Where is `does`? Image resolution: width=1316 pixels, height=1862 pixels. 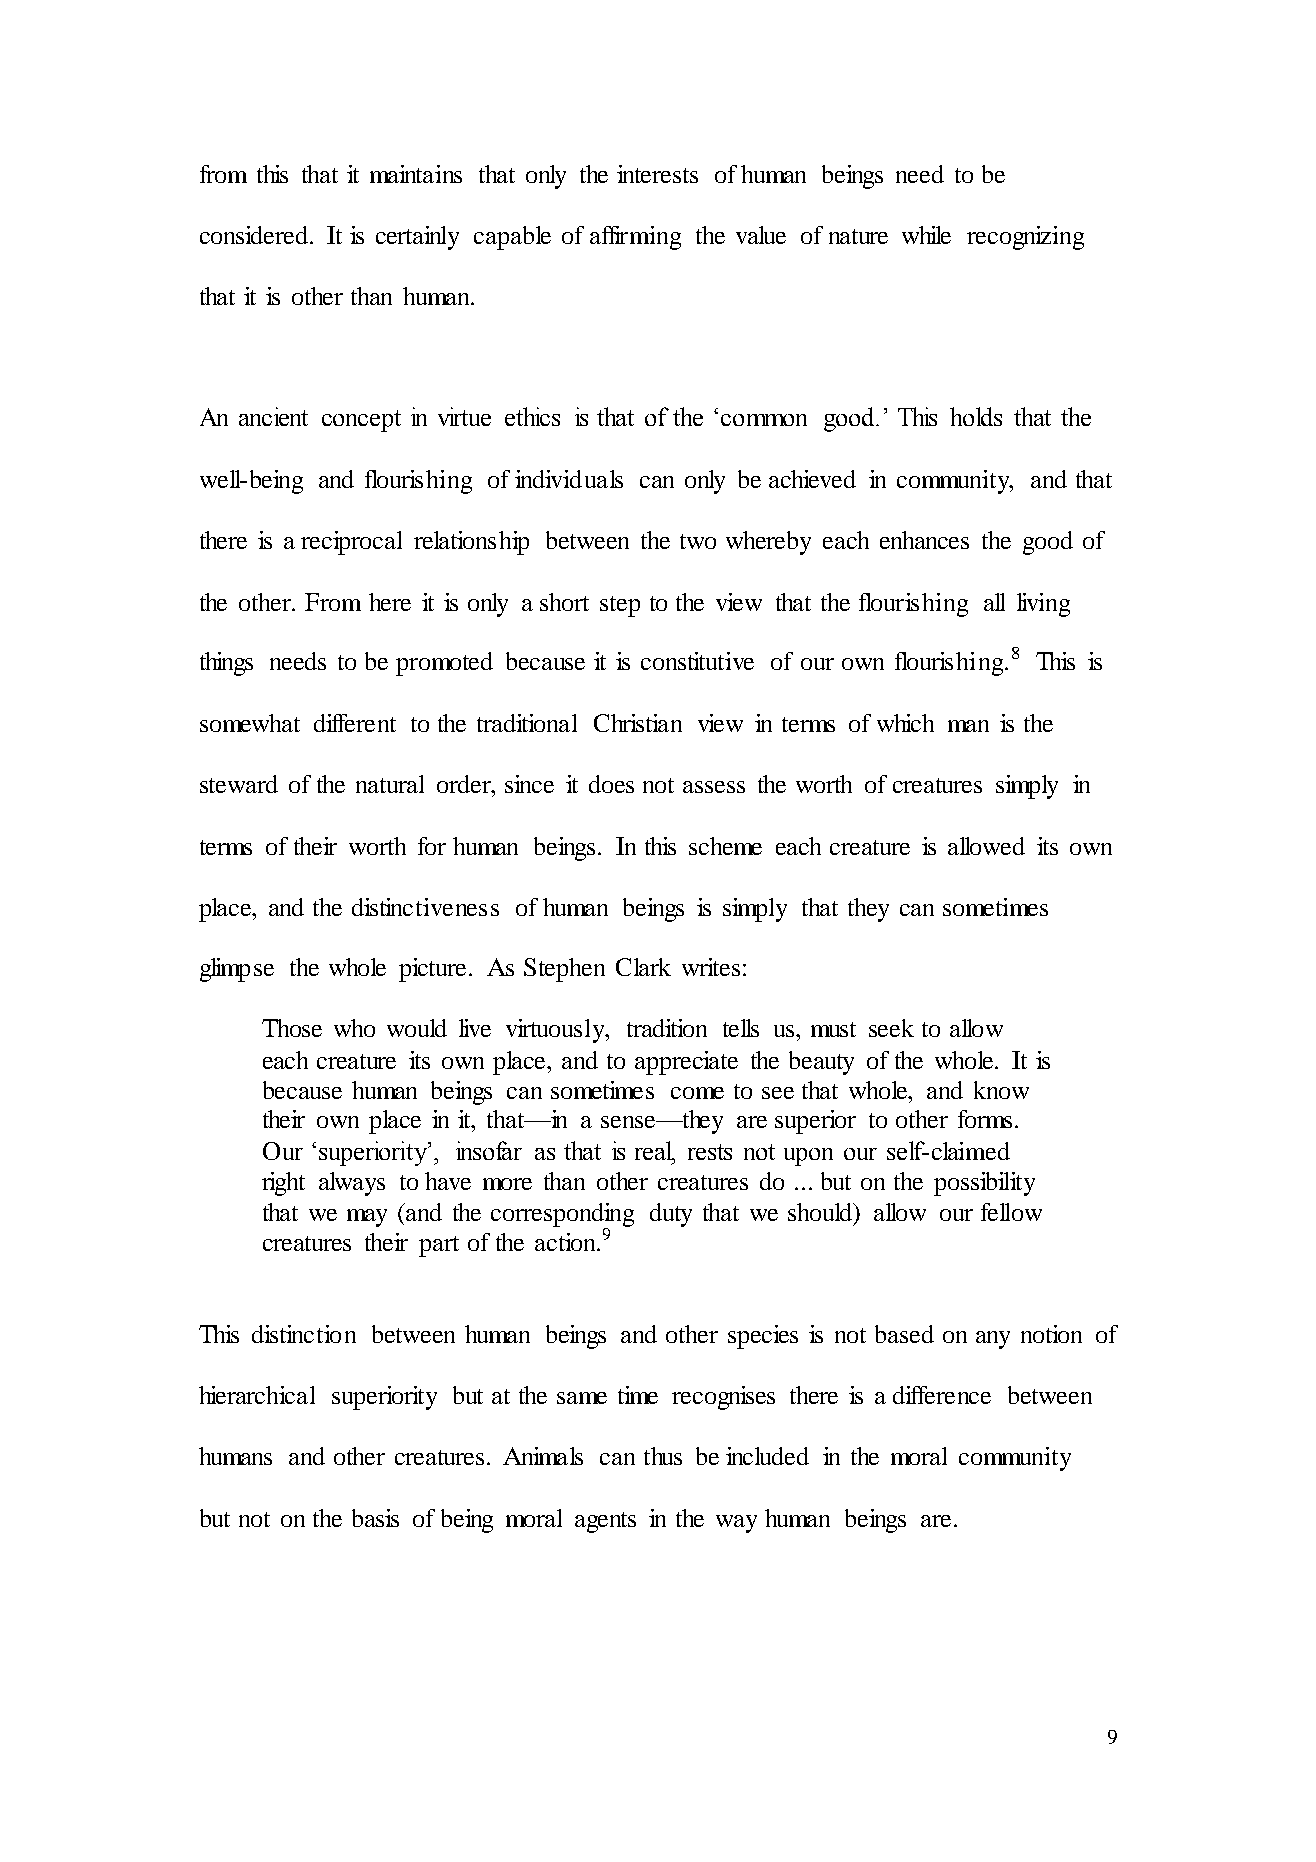
does is located at coordinates (611, 784).
